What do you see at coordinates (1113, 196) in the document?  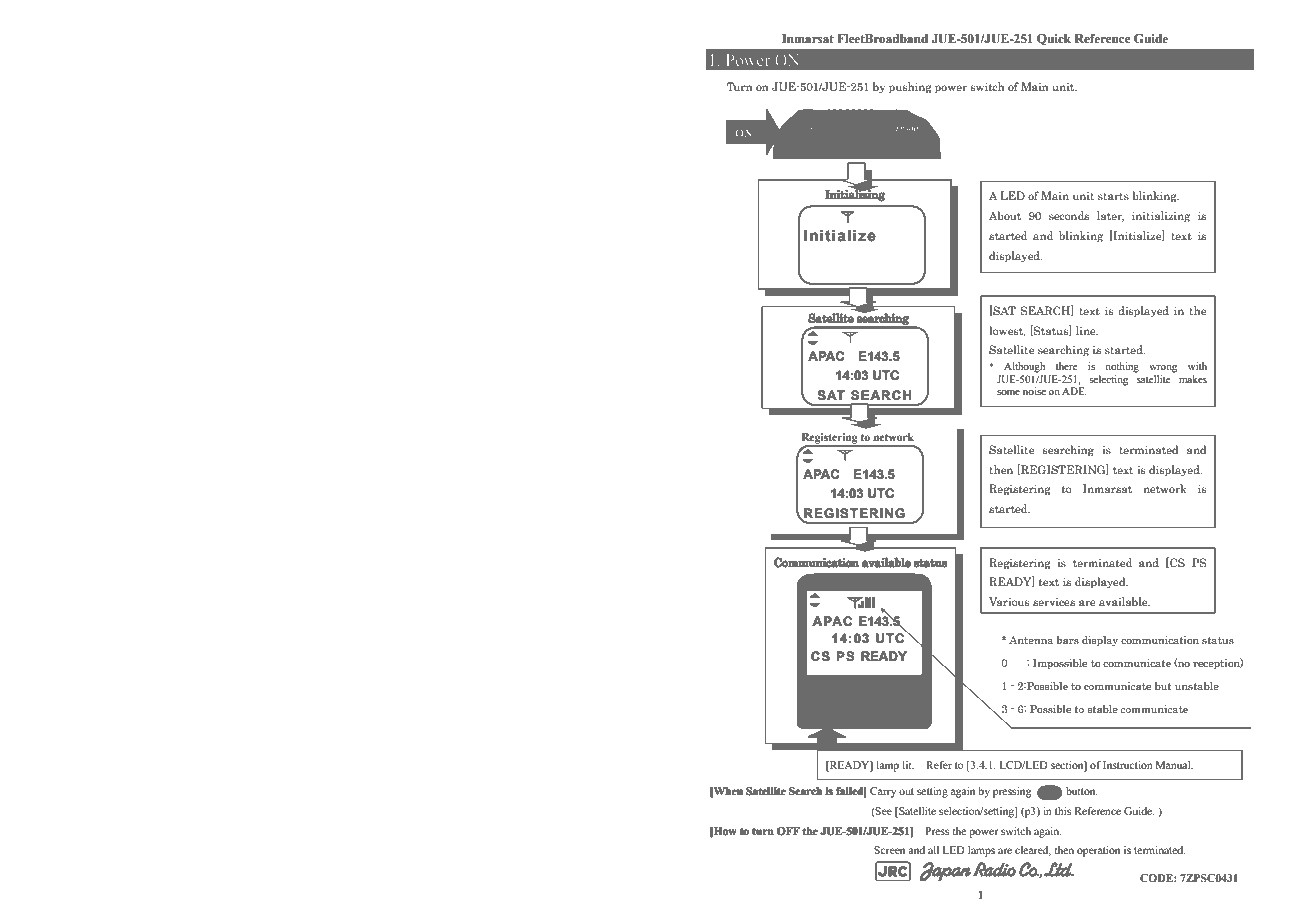 I see `starts` at bounding box center [1113, 196].
